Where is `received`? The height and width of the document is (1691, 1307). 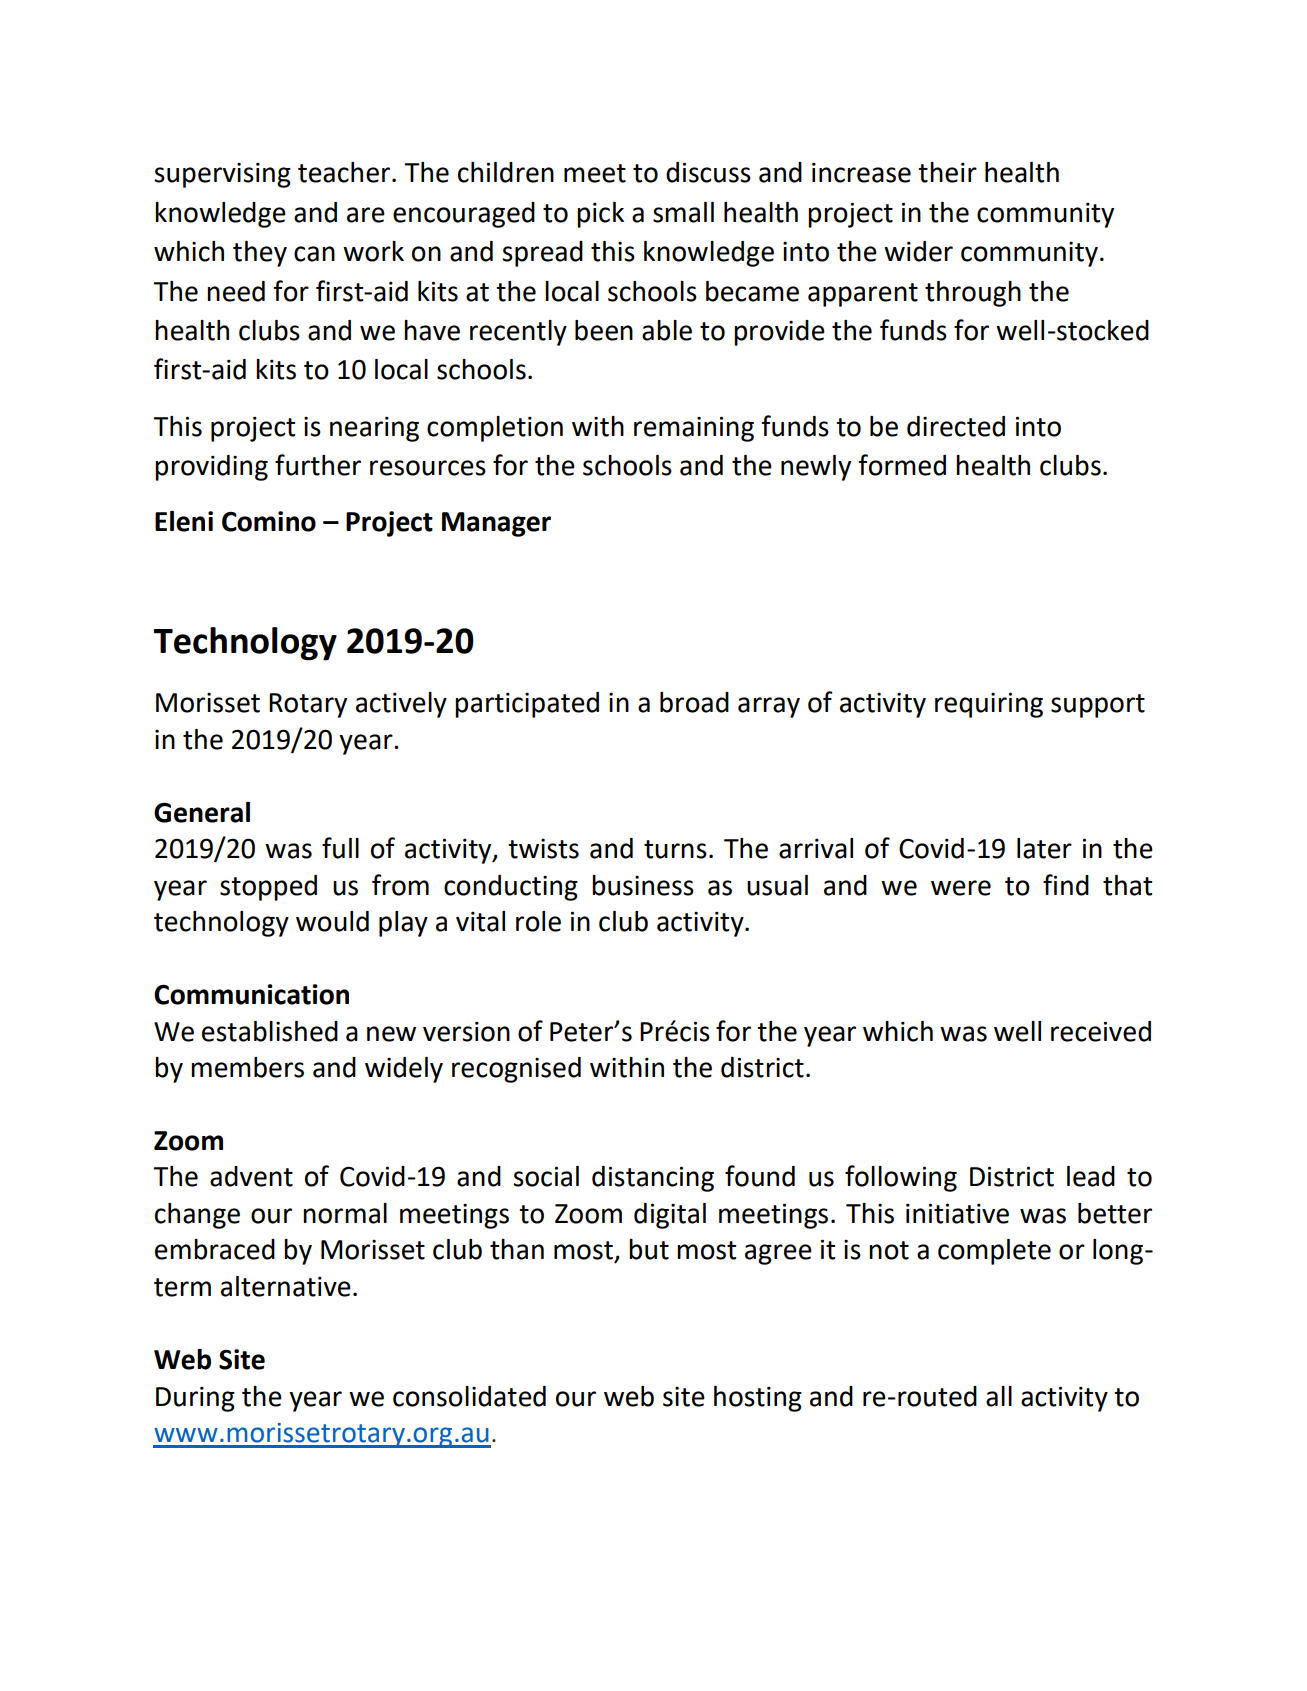 received is located at coordinates (1101, 1031).
